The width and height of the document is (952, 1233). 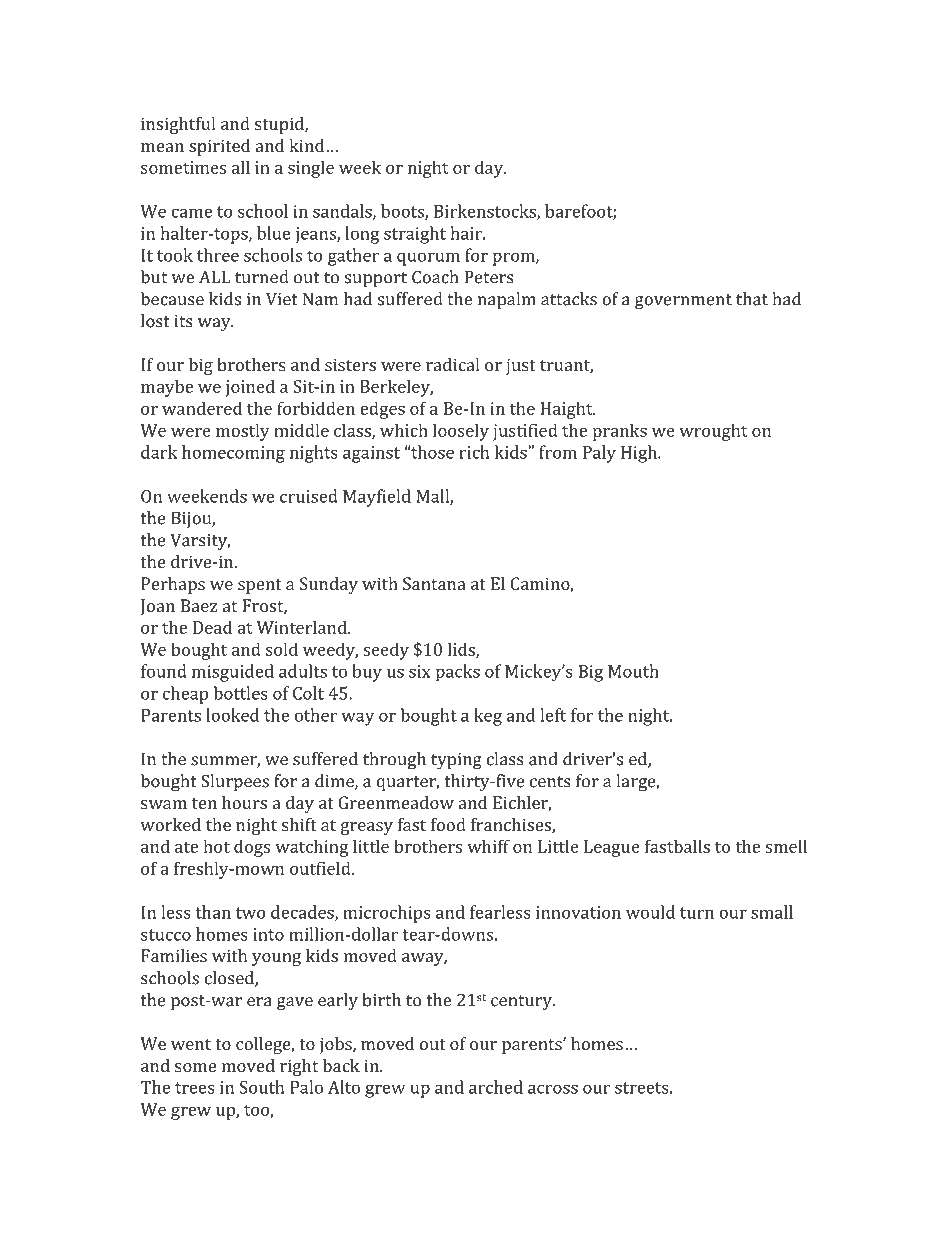 What do you see at coordinates (219, 147) in the document?
I see `spirited` at bounding box center [219, 147].
